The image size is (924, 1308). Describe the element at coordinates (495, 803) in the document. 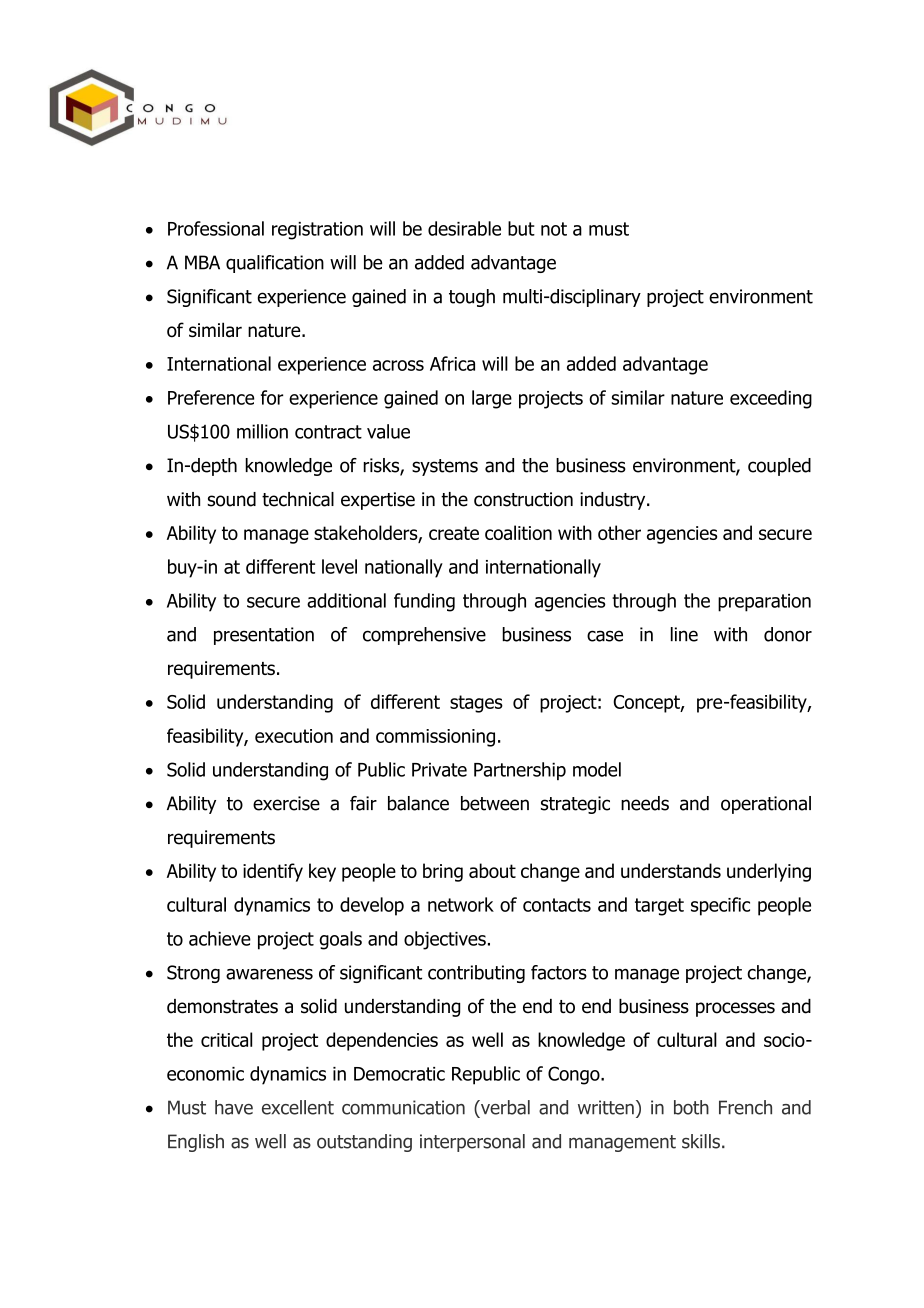

I see `between` at that location.
